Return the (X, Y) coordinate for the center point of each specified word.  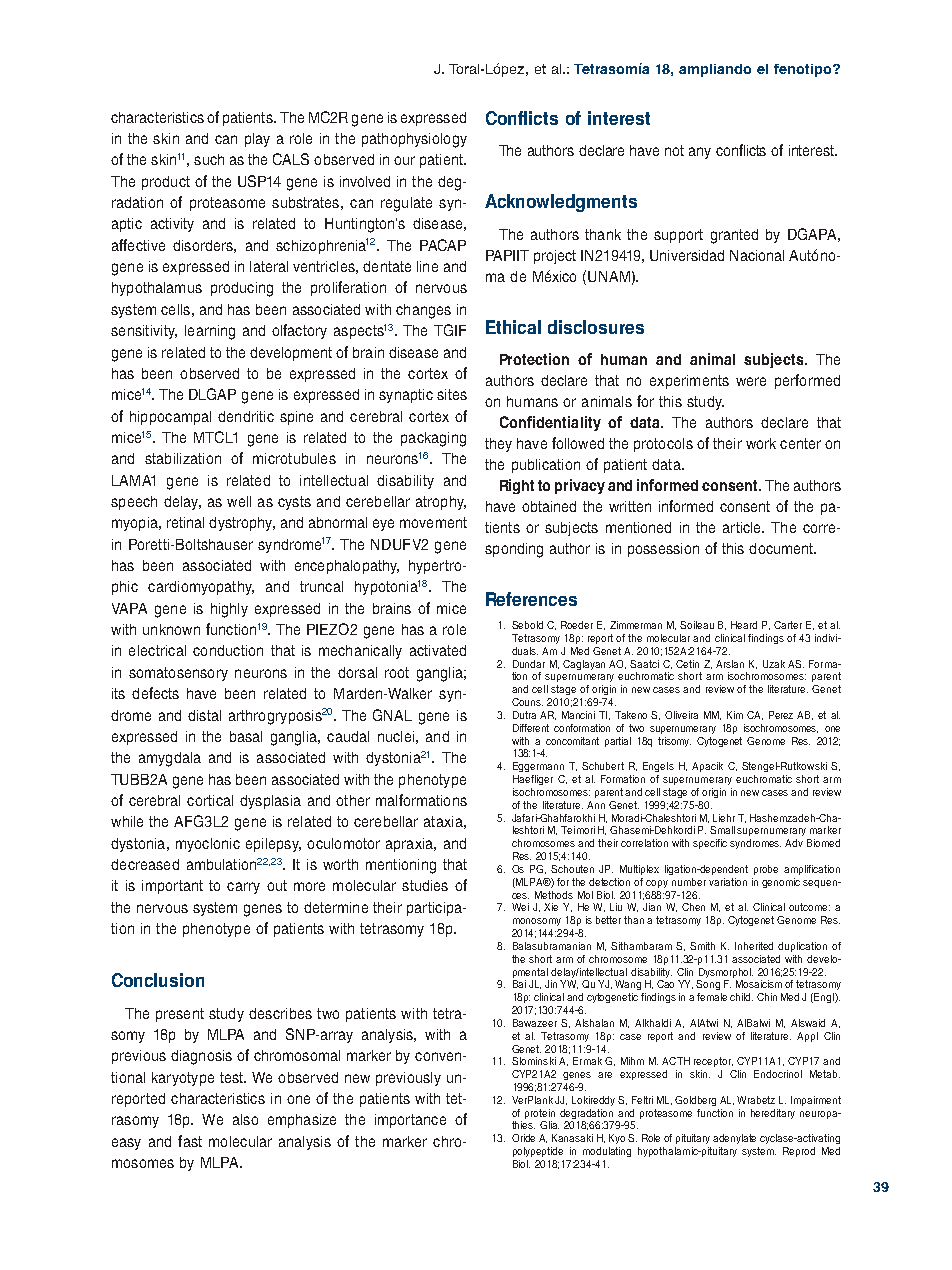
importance (410, 1121)
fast (190, 1141)
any (700, 153)
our (404, 160)
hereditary (773, 1114)
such (209, 159)
